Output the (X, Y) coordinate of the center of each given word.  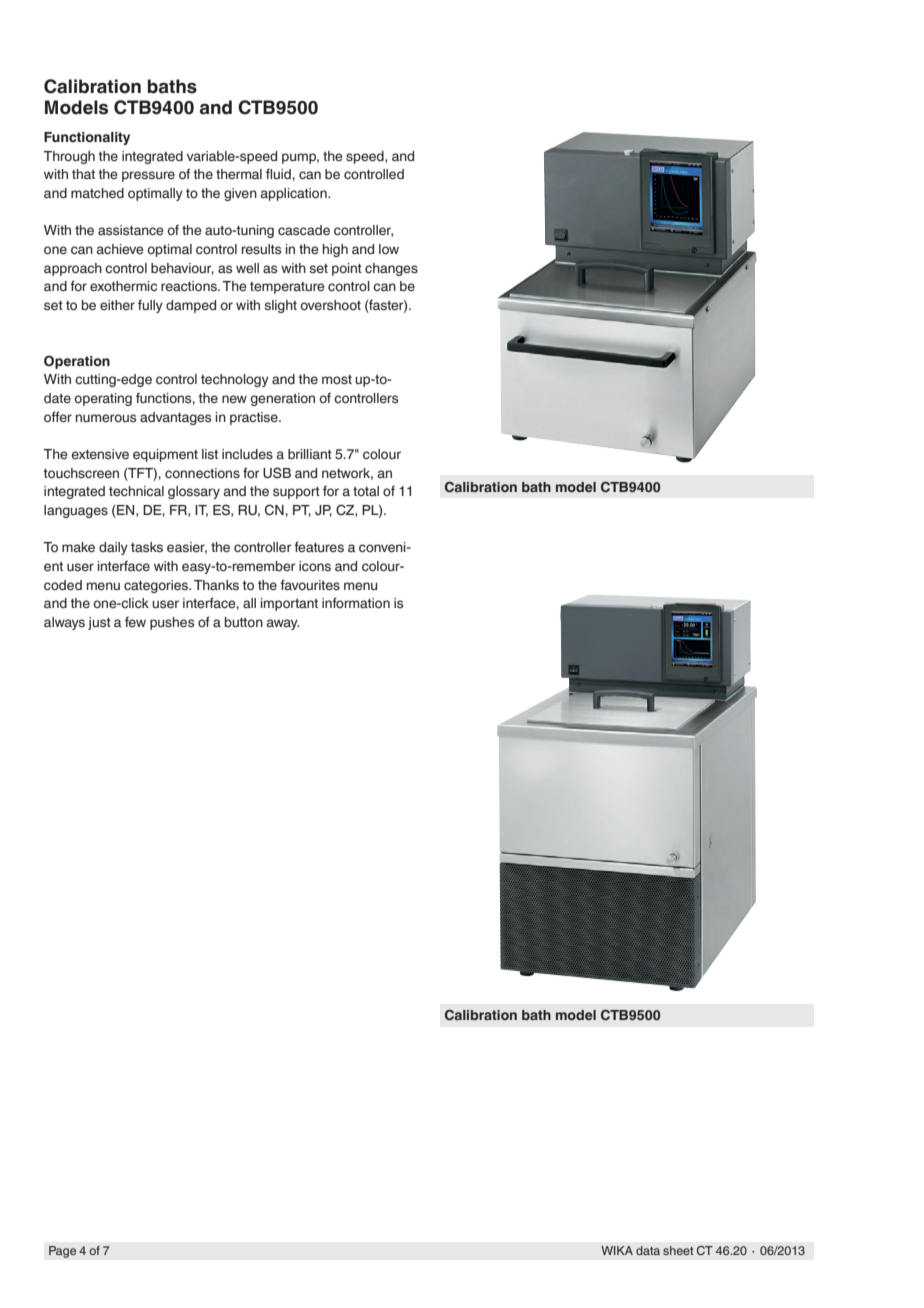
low (389, 249)
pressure (148, 176)
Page (62, 1252)
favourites (310, 585)
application (294, 194)
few (135, 622)
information (356, 602)
